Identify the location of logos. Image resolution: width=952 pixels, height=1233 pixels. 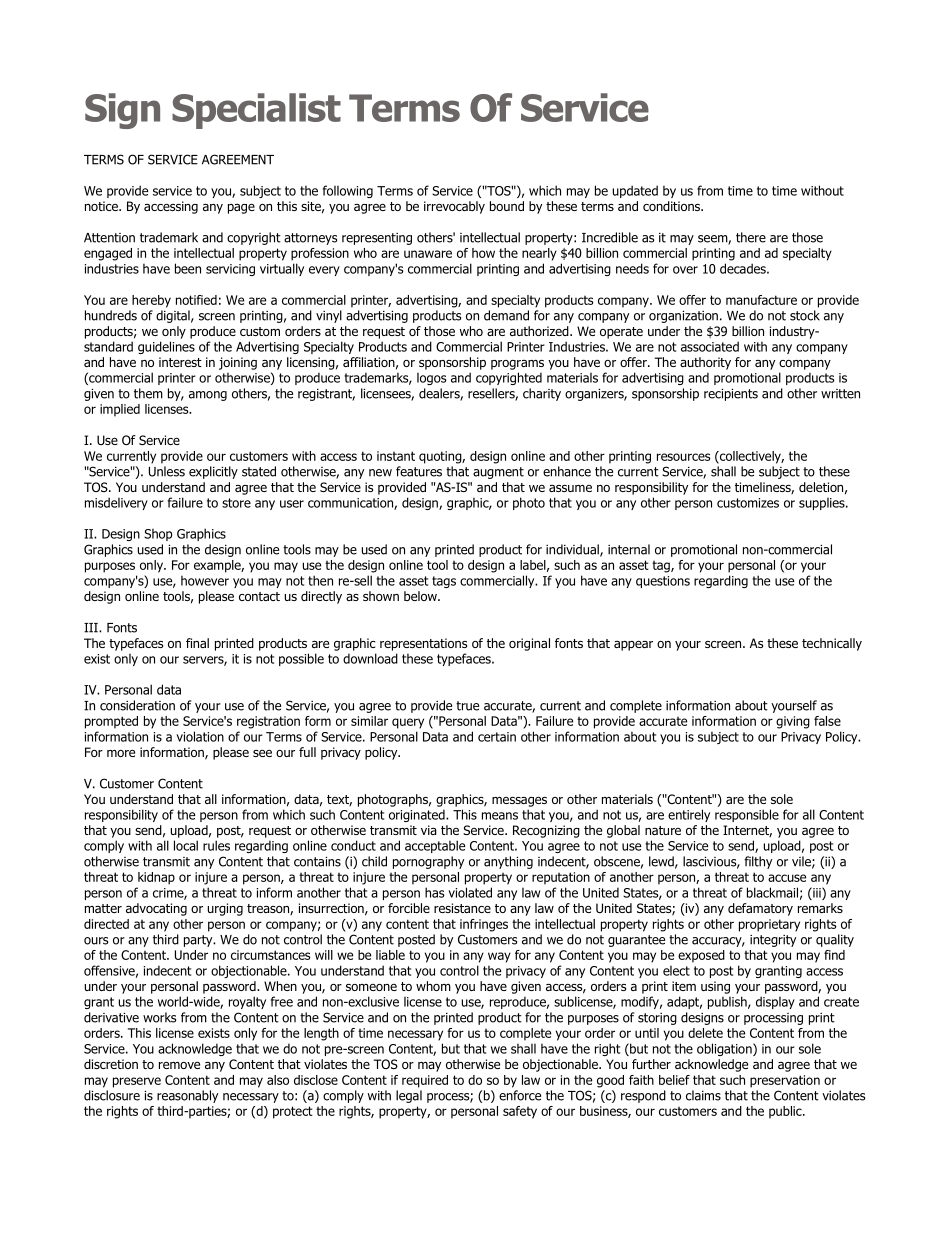
(432, 379).
